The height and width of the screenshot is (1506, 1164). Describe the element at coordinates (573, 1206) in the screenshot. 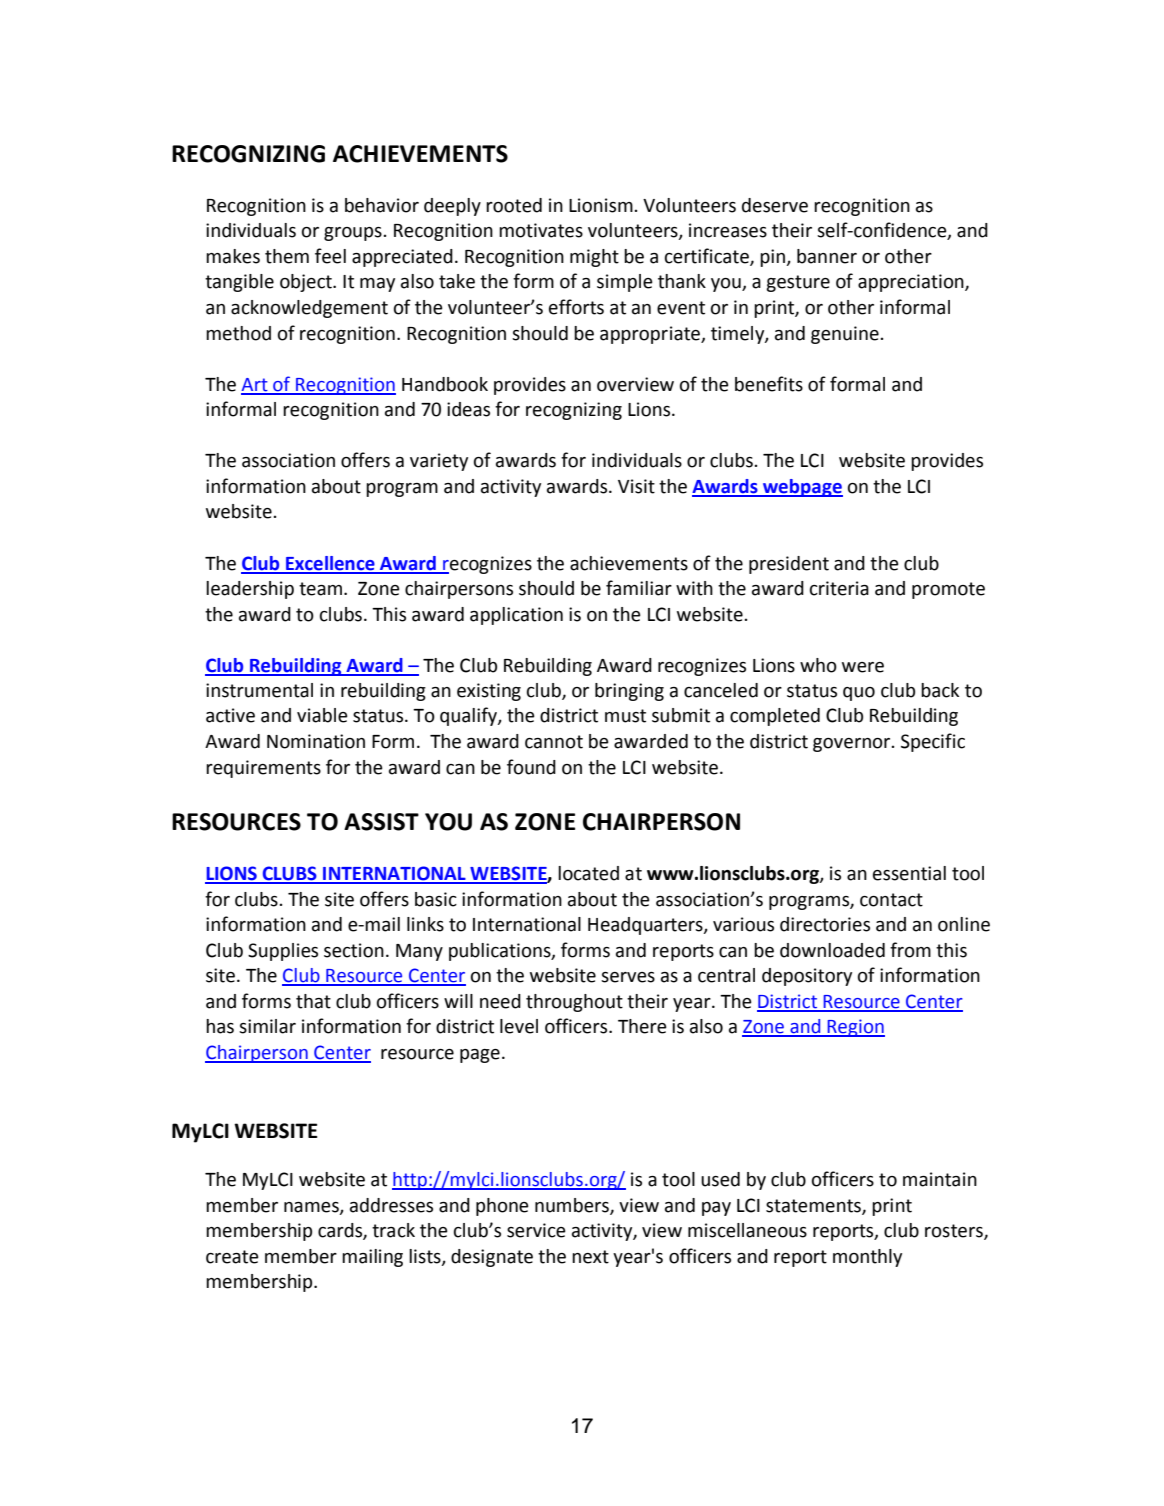

I see `numbers` at that location.
